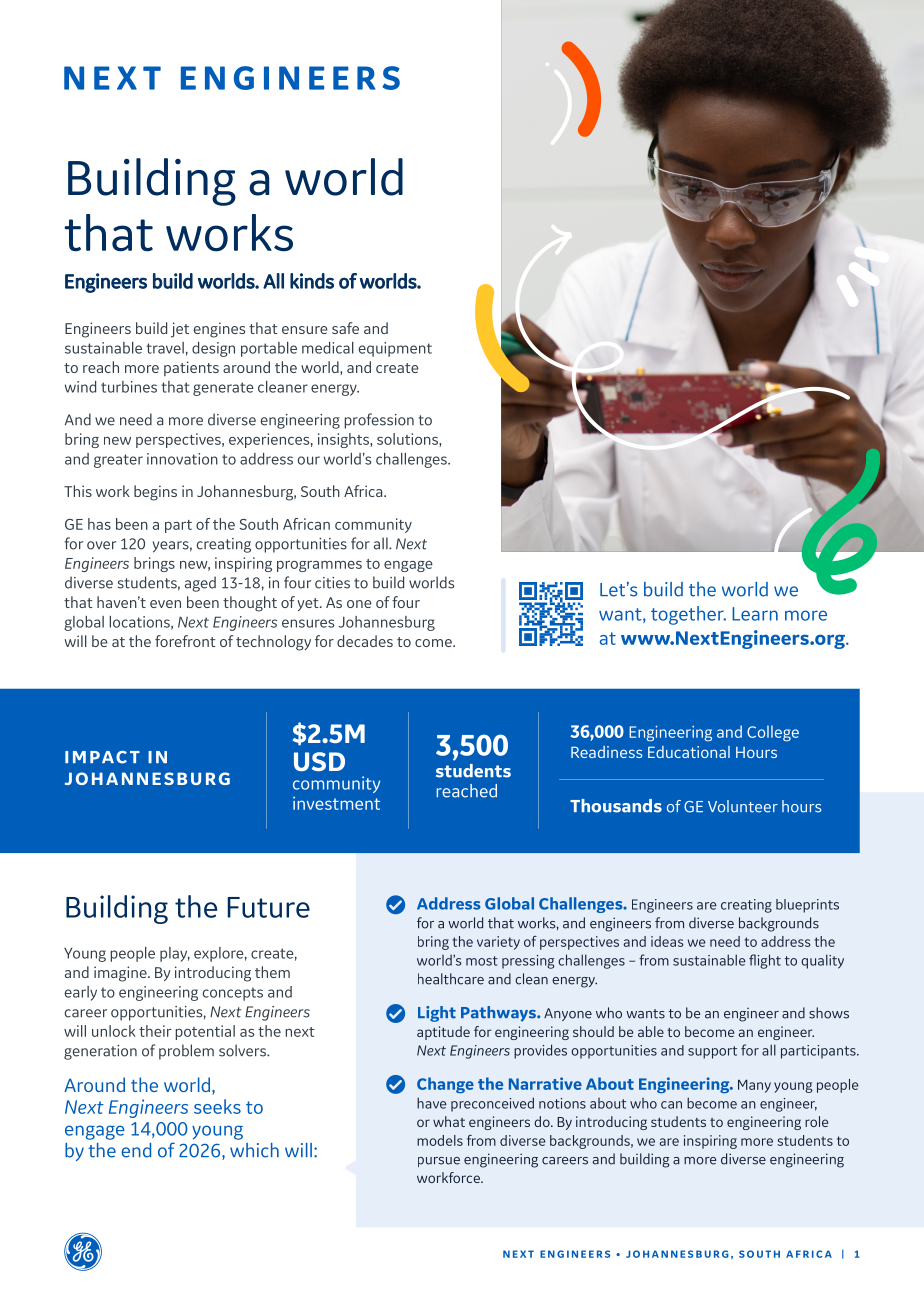 The height and width of the screenshot is (1308, 924). I want to click on Learn, so click(755, 614).
